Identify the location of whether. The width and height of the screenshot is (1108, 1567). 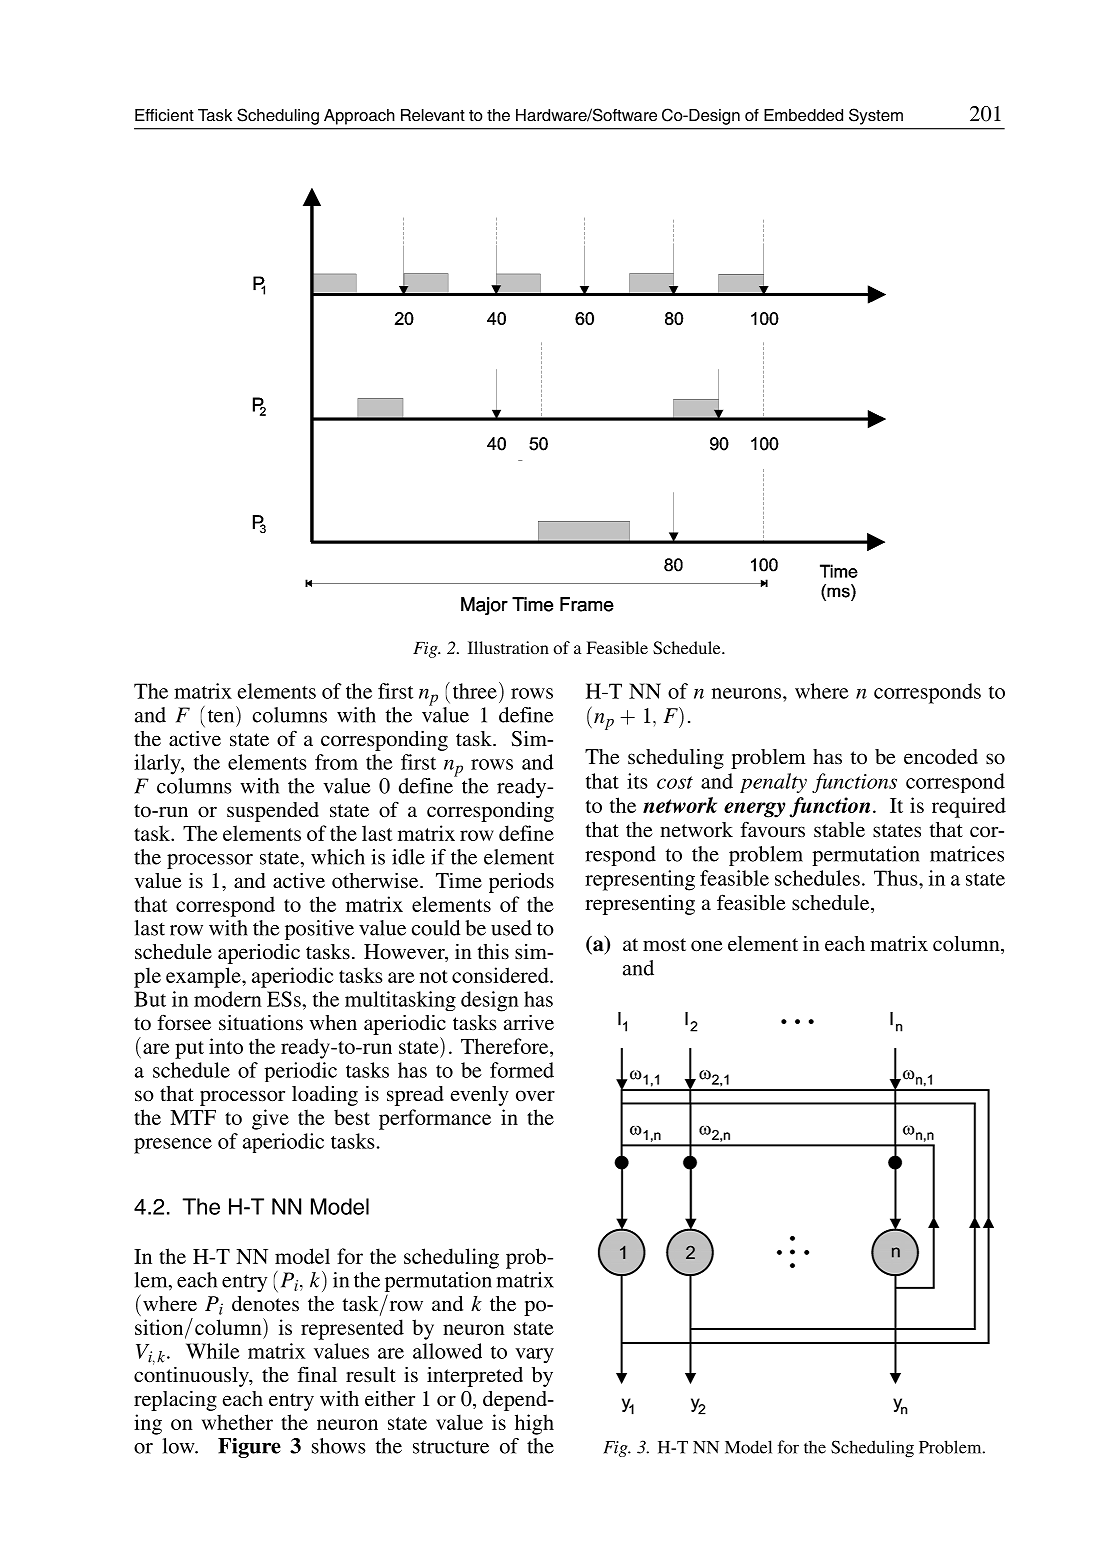
(237, 1422).
